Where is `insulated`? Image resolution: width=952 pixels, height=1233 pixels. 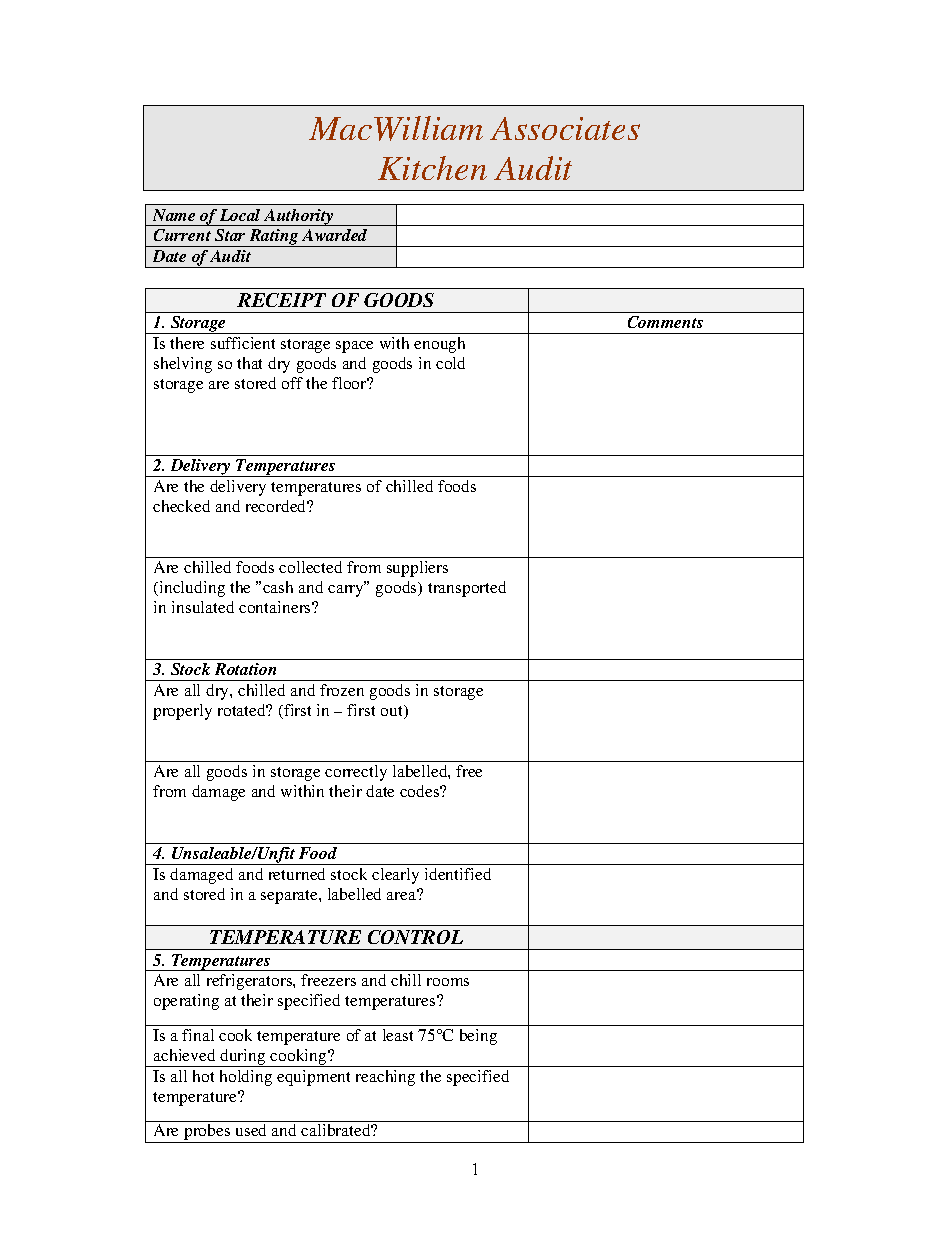
insulated is located at coordinates (203, 607).
